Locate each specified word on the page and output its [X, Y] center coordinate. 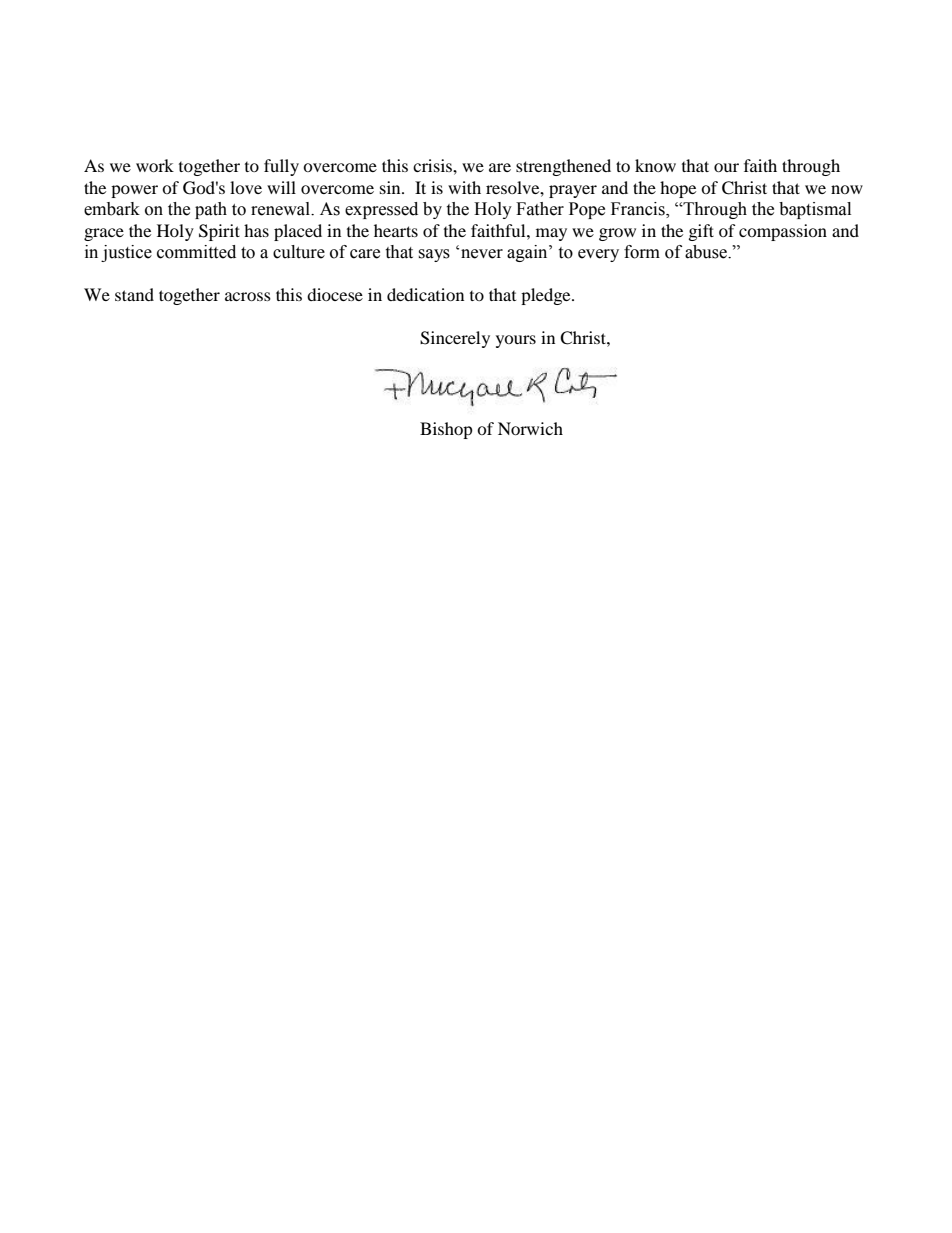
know [655, 165]
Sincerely [455, 339]
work [155, 165]
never [482, 254]
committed [196, 252]
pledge [547, 296]
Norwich [530, 428]
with [464, 187]
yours [516, 341]
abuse [707, 252]
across [248, 296]
